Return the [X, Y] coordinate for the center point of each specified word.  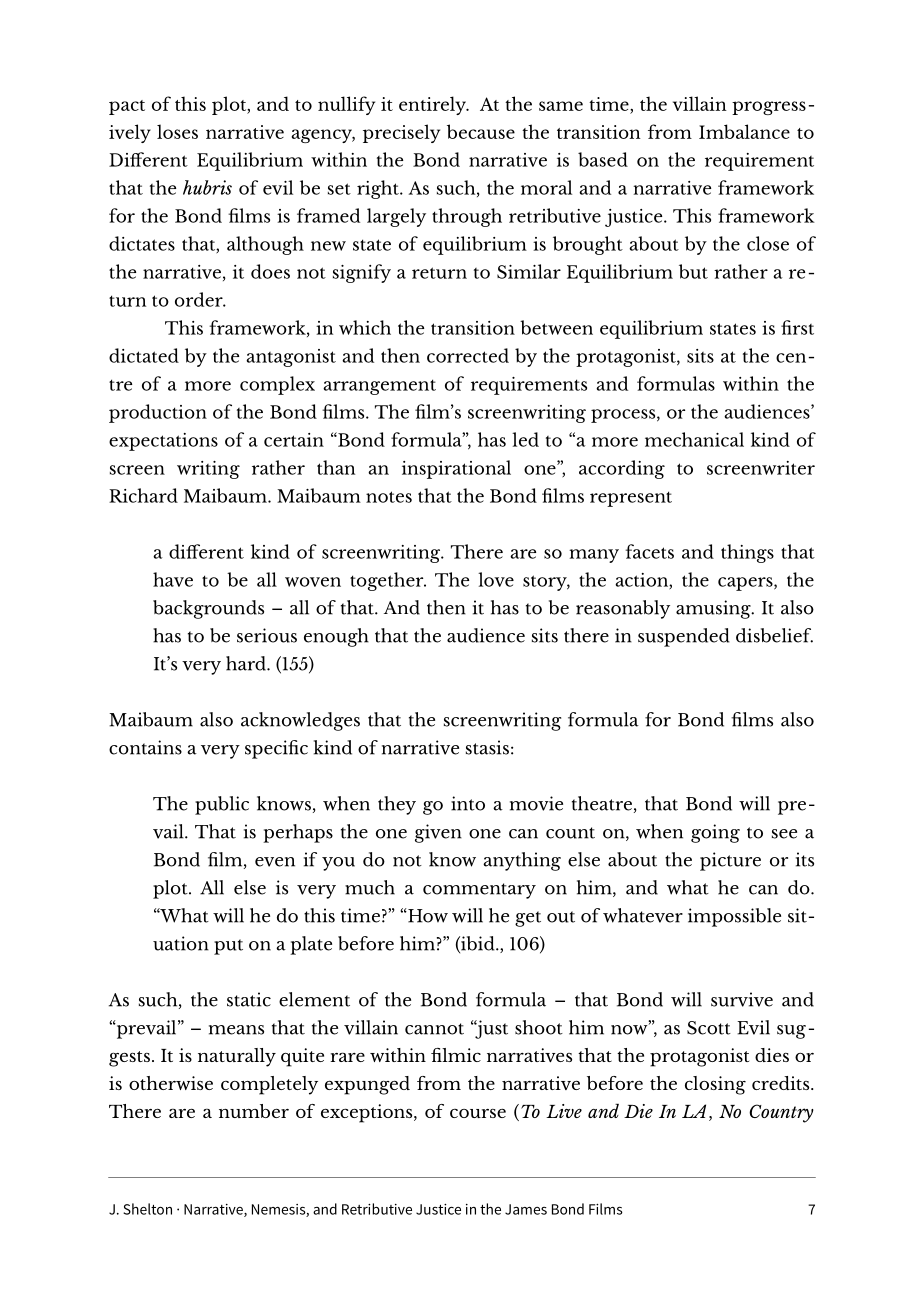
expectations [163, 442]
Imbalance [744, 131]
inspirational [456, 469]
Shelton [147, 1209]
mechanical [694, 439]
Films [606, 1209]
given [438, 833]
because [481, 131]
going [715, 833]
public [222, 805]
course [478, 1113]
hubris [207, 187]
